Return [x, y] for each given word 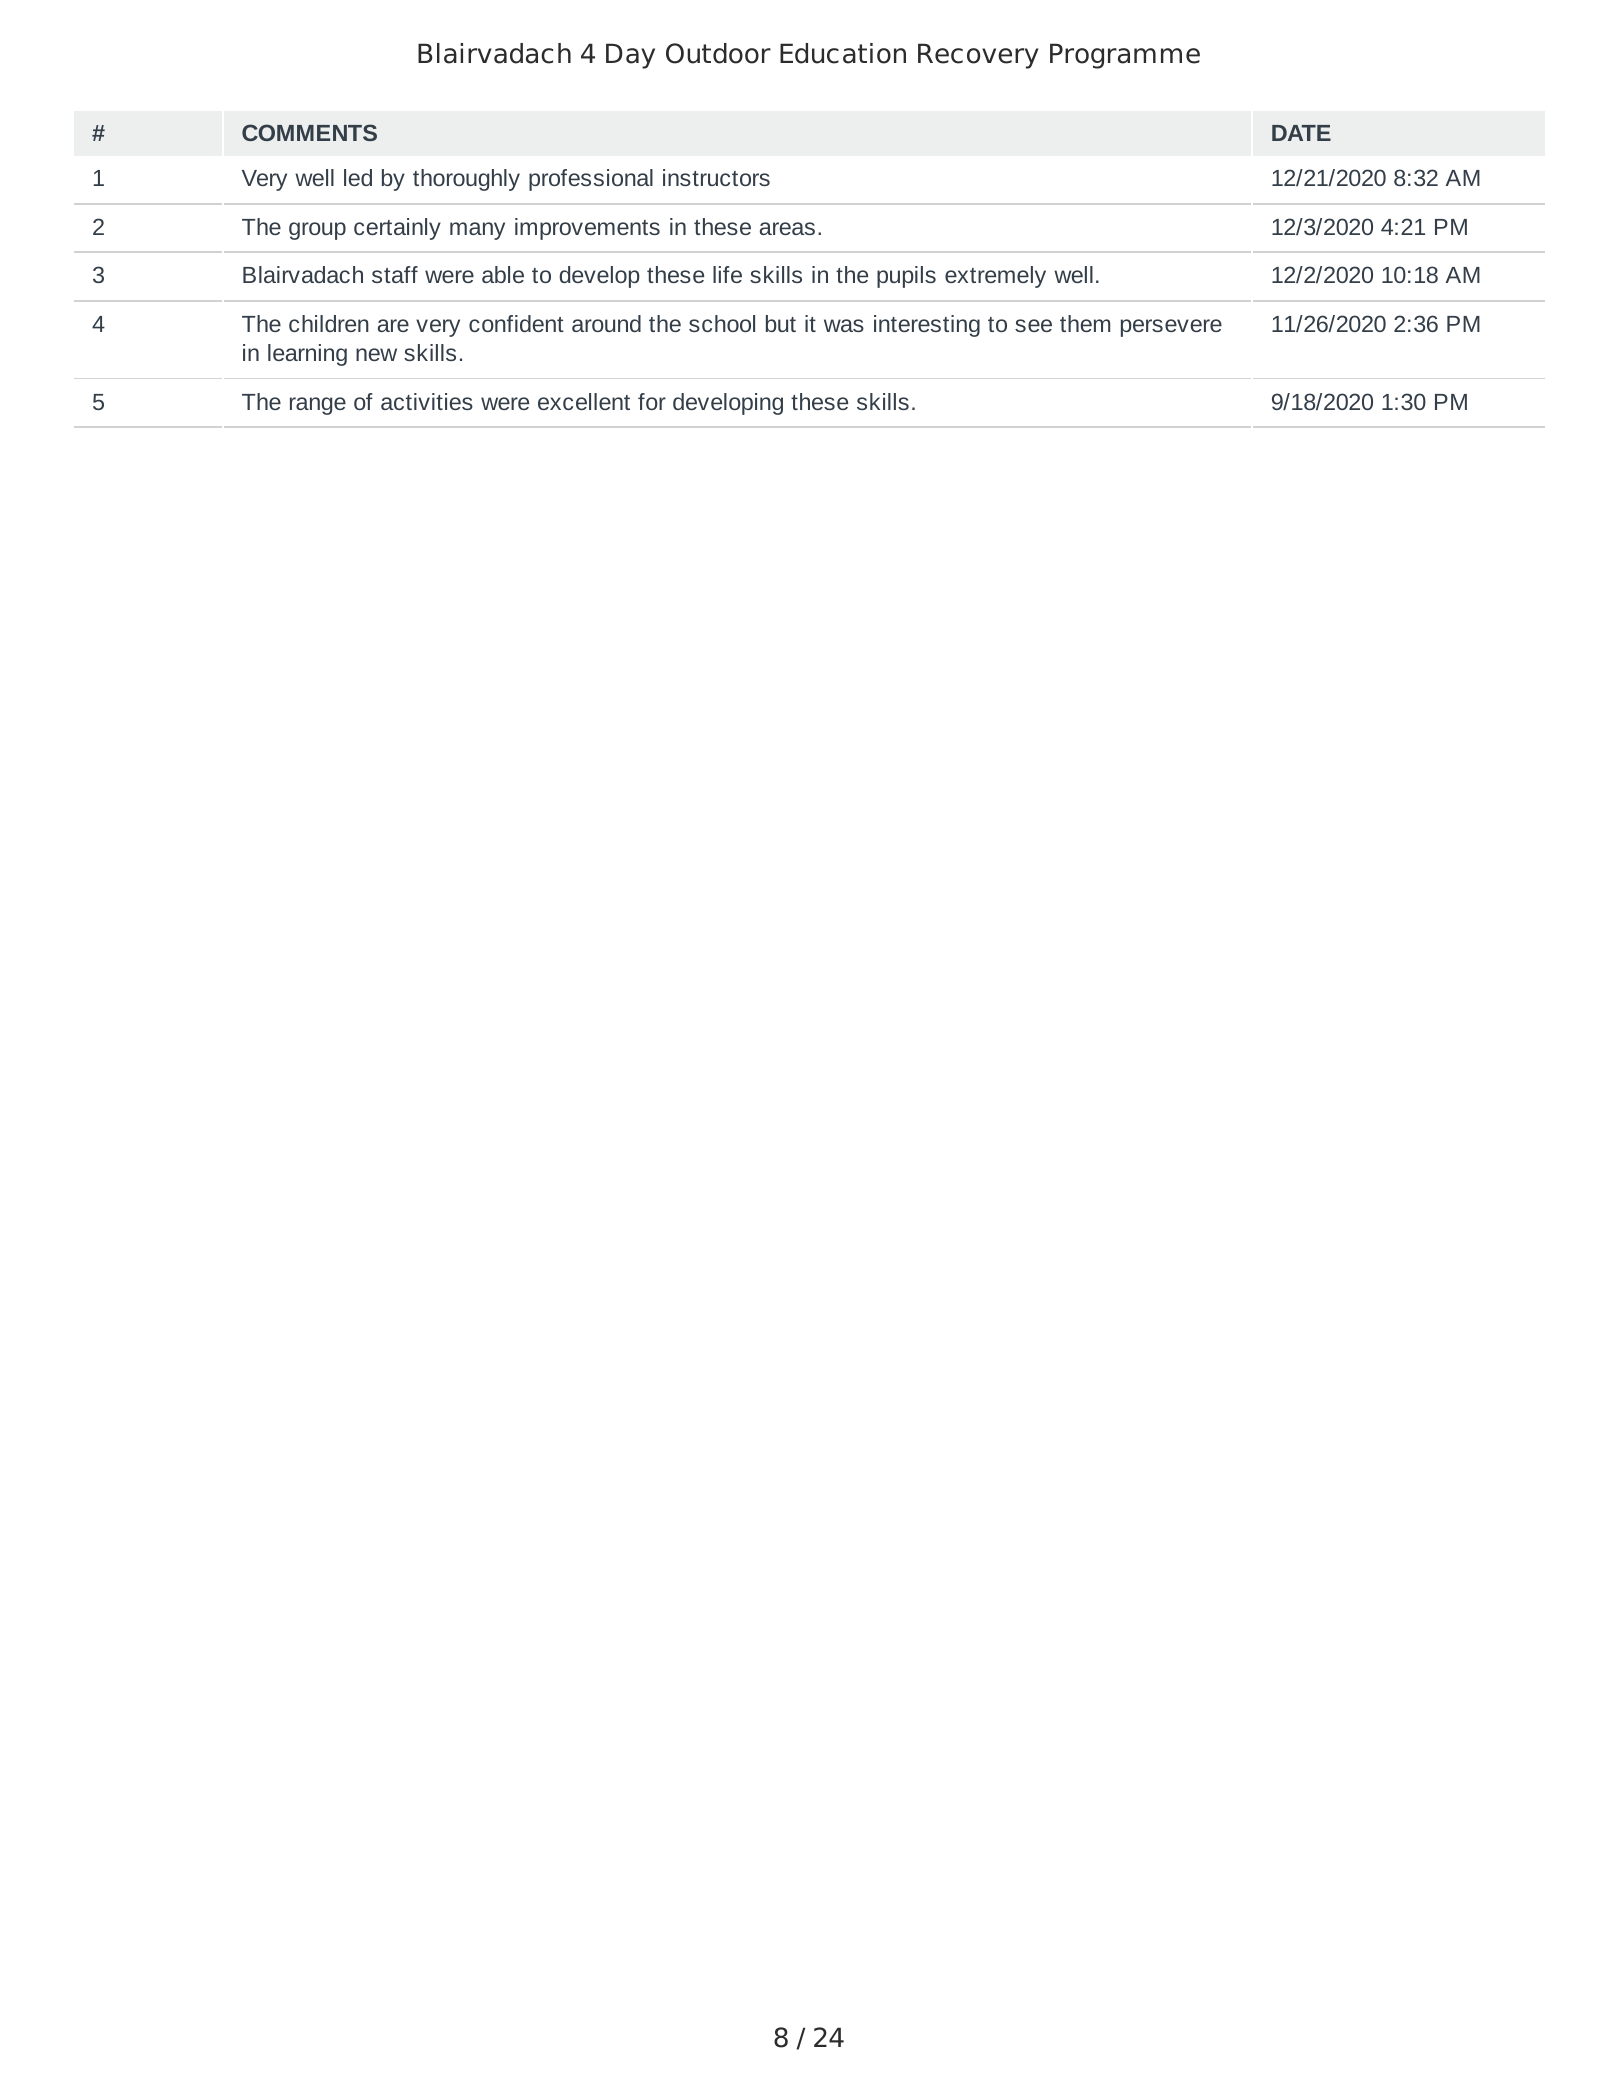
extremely [995, 277]
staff [395, 274]
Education [843, 53]
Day [630, 56]
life [727, 274]
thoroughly [466, 180]
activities [427, 401]
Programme [1125, 56]
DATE [1301, 133]
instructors [716, 177]
